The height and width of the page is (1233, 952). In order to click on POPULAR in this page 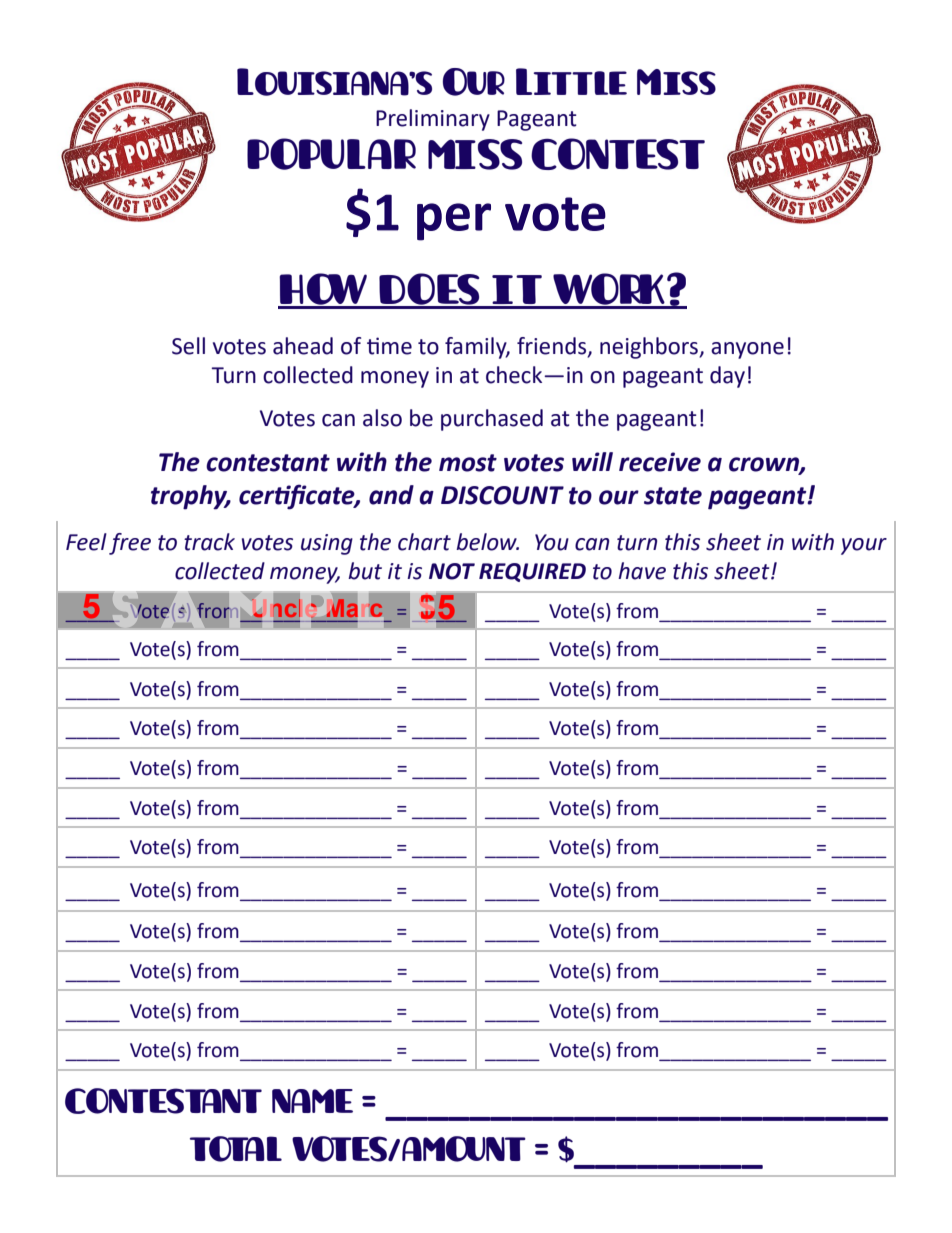, I will do `click(331, 154)`.
